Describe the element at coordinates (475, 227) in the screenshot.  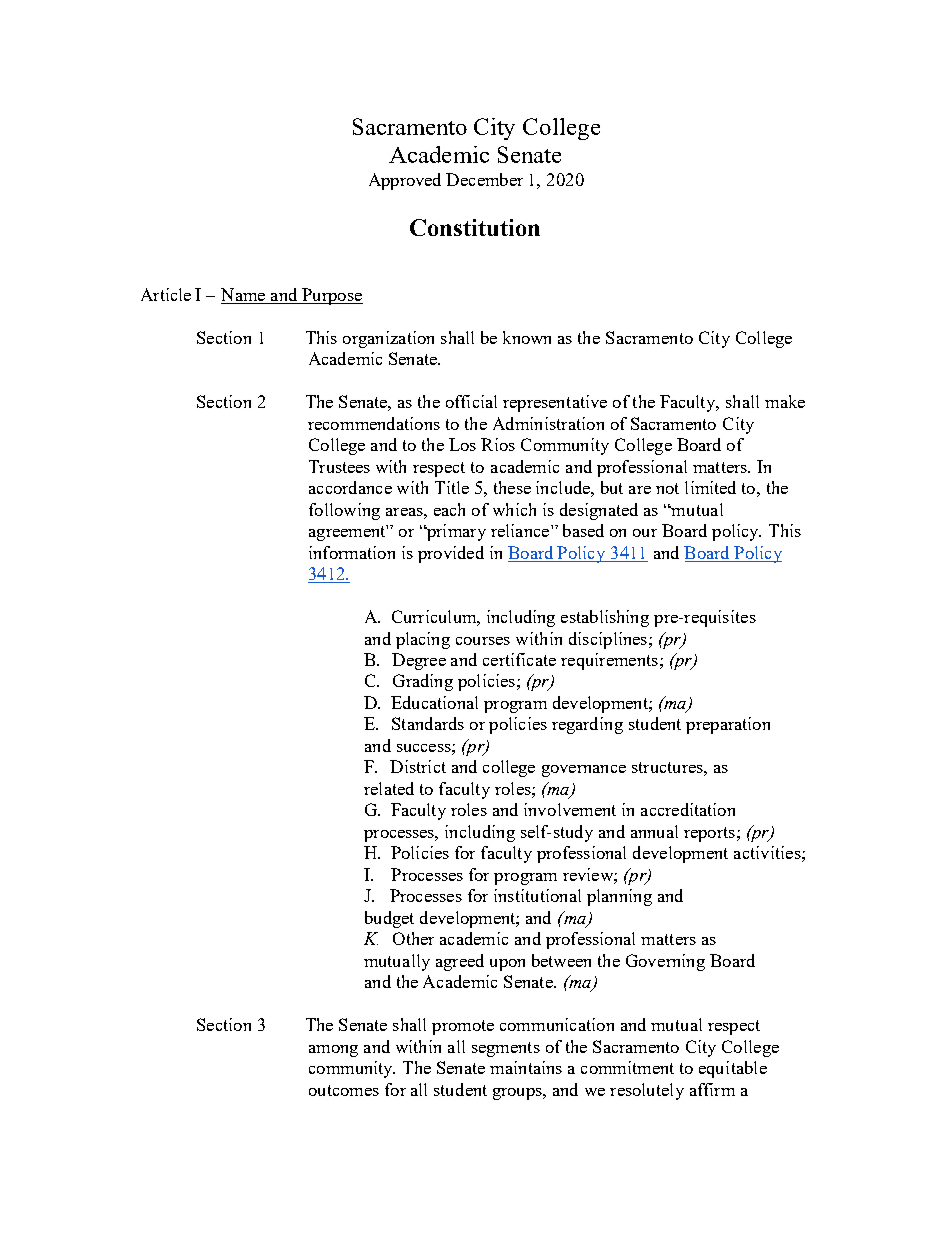
I see `Constitution` at that location.
